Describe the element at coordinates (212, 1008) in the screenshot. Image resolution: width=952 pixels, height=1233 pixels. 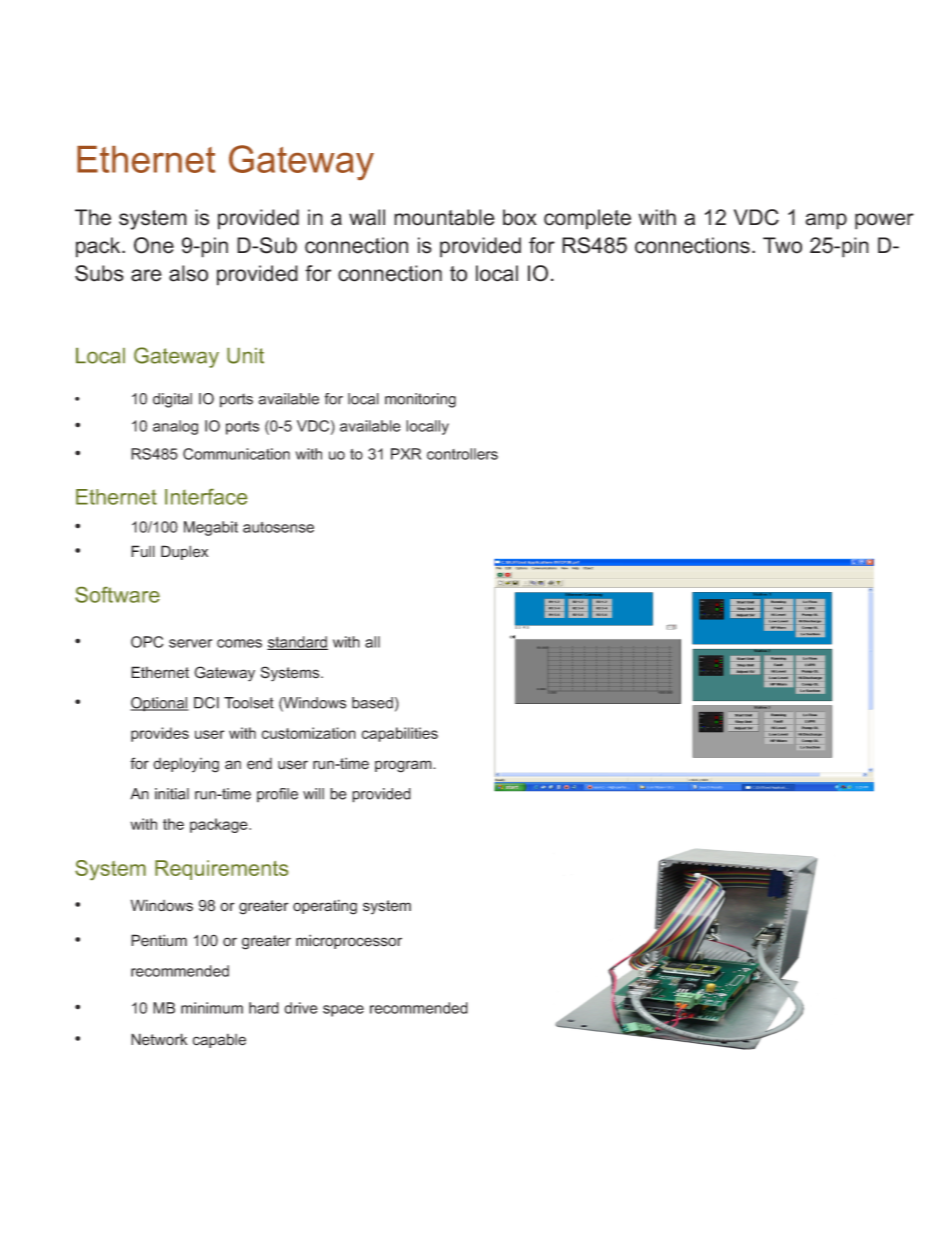
I see `minimum` at that location.
